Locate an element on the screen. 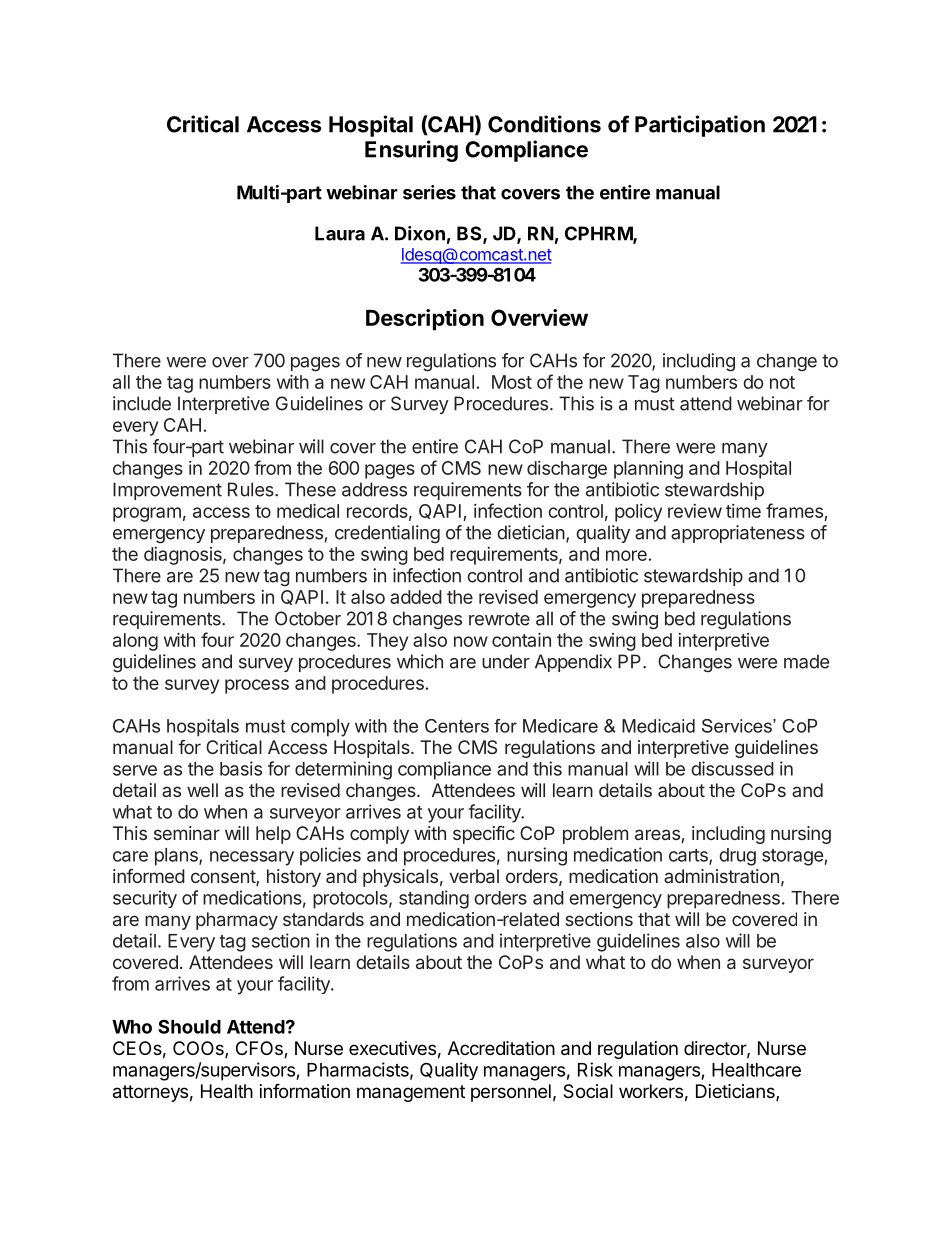  Ensuring is located at coordinates (411, 151).
